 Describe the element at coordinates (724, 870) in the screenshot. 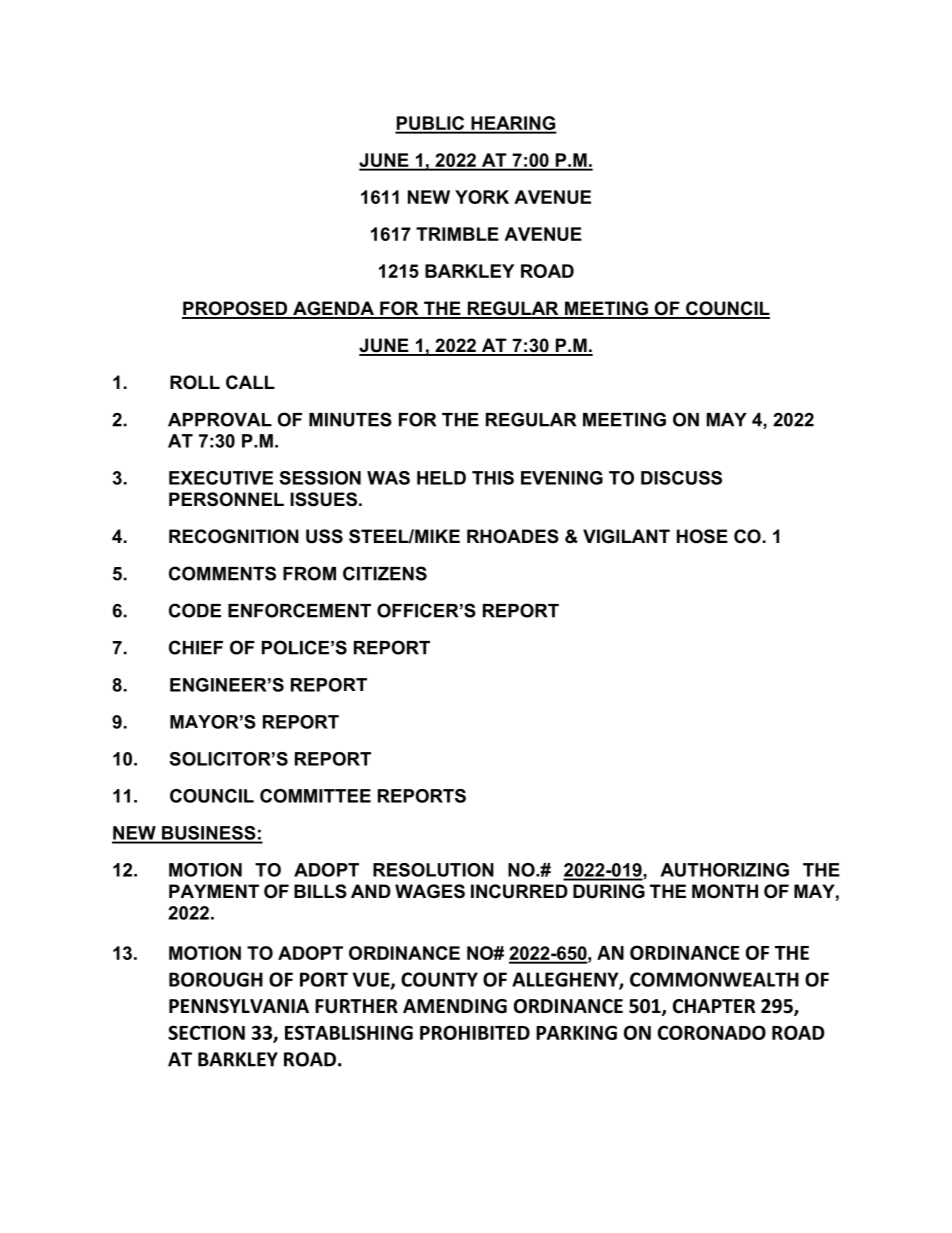

I see `AUTHORIZING` at that location.
